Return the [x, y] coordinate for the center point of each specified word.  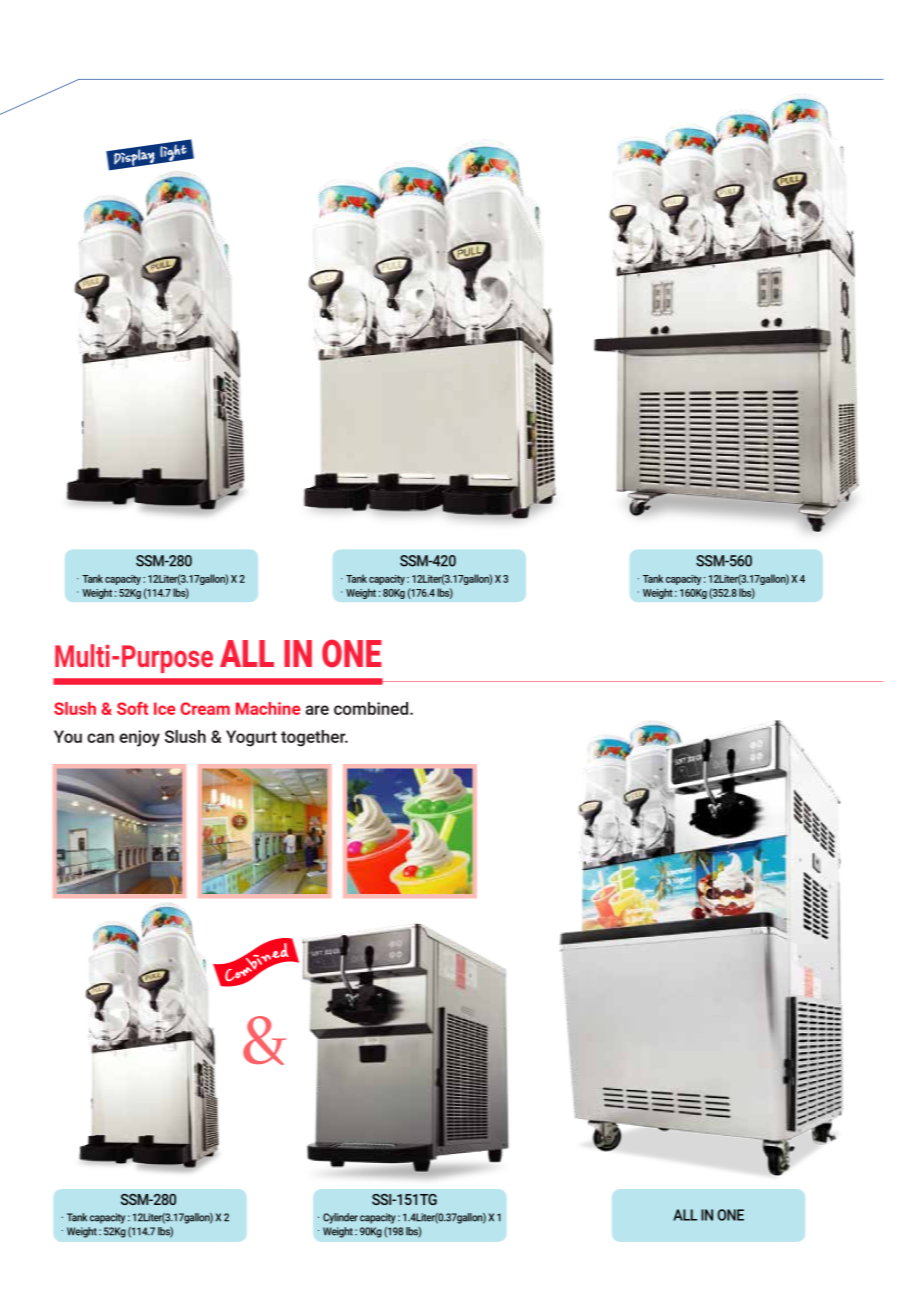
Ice [164, 708]
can [100, 738]
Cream [205, 708]
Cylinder [340, 1218]
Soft [132, 708]
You [68, 736]
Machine [268, 708]
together [314, 738]
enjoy [139, 738]
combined [372, 708]
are [317, 710]
